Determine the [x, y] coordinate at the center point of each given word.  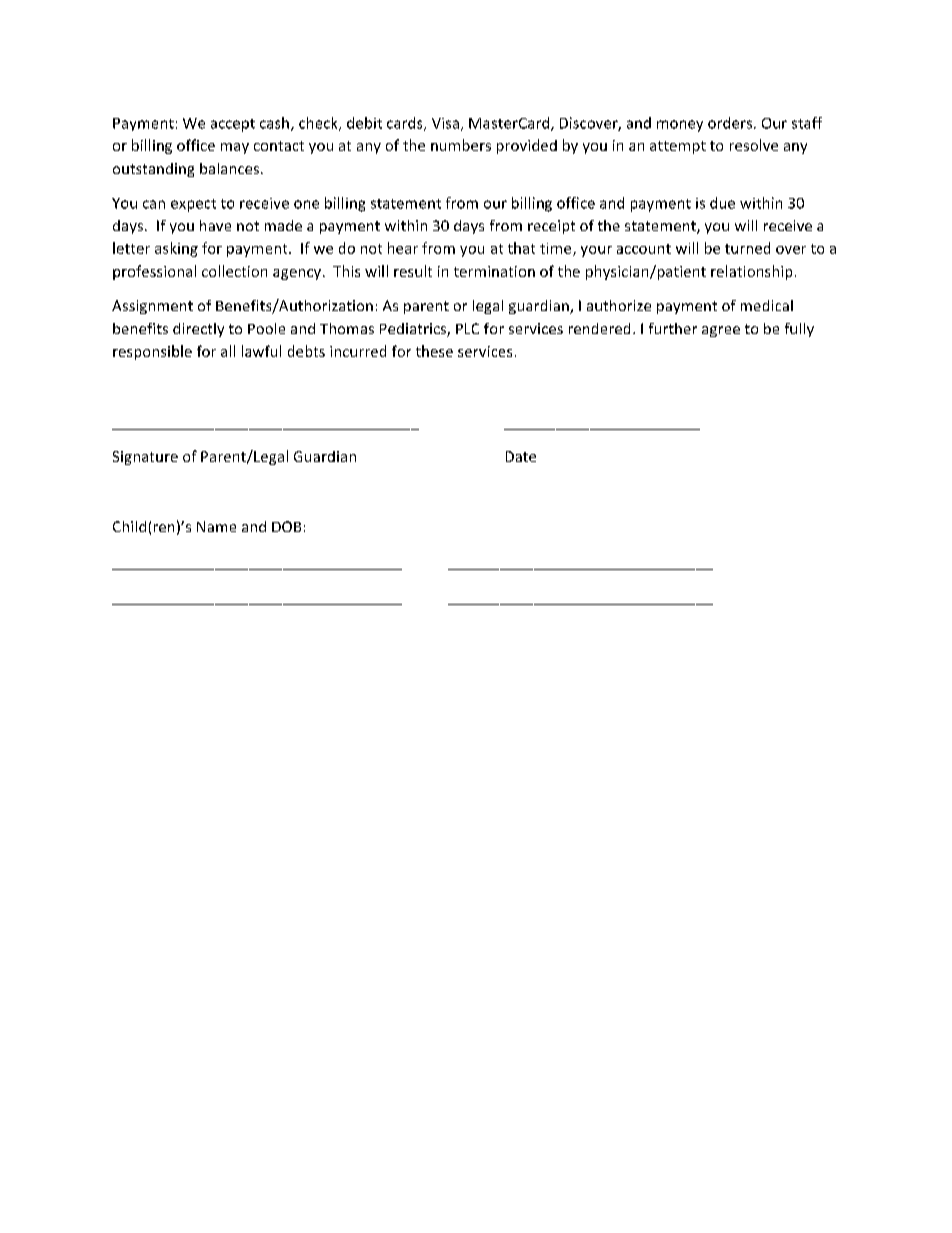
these [434, 351]
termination [494, 271]
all [228, 351]
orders [731, 123]
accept [233, 125]
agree [721, 331]
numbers [461, 145]
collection [234, 271]
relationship [751, 272]
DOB [286, 526]
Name [216, 526]
